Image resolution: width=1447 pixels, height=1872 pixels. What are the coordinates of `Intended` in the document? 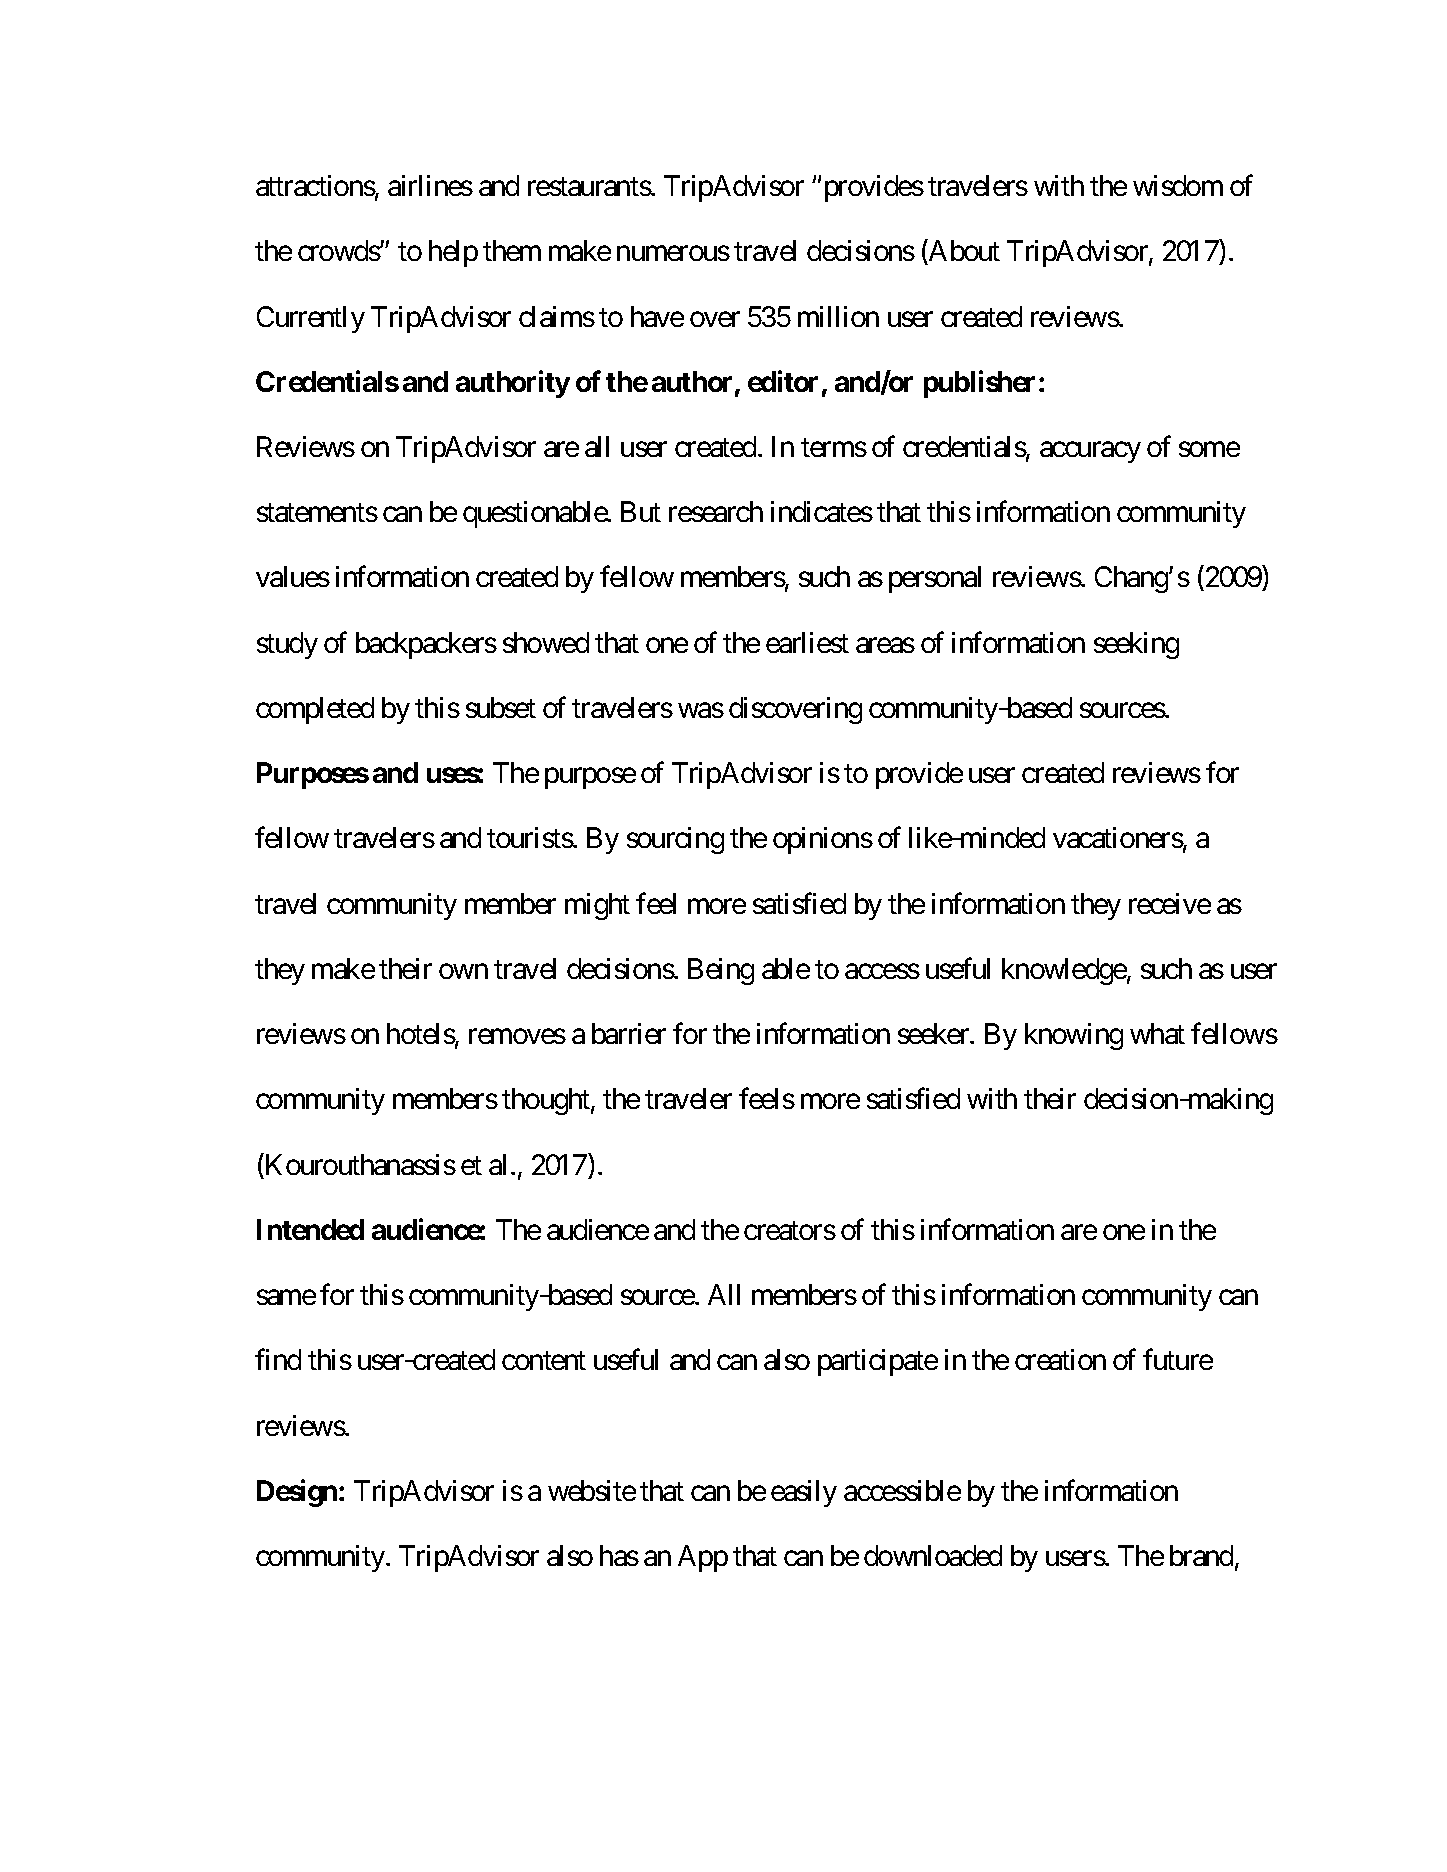 It's located at (310, 1229).
